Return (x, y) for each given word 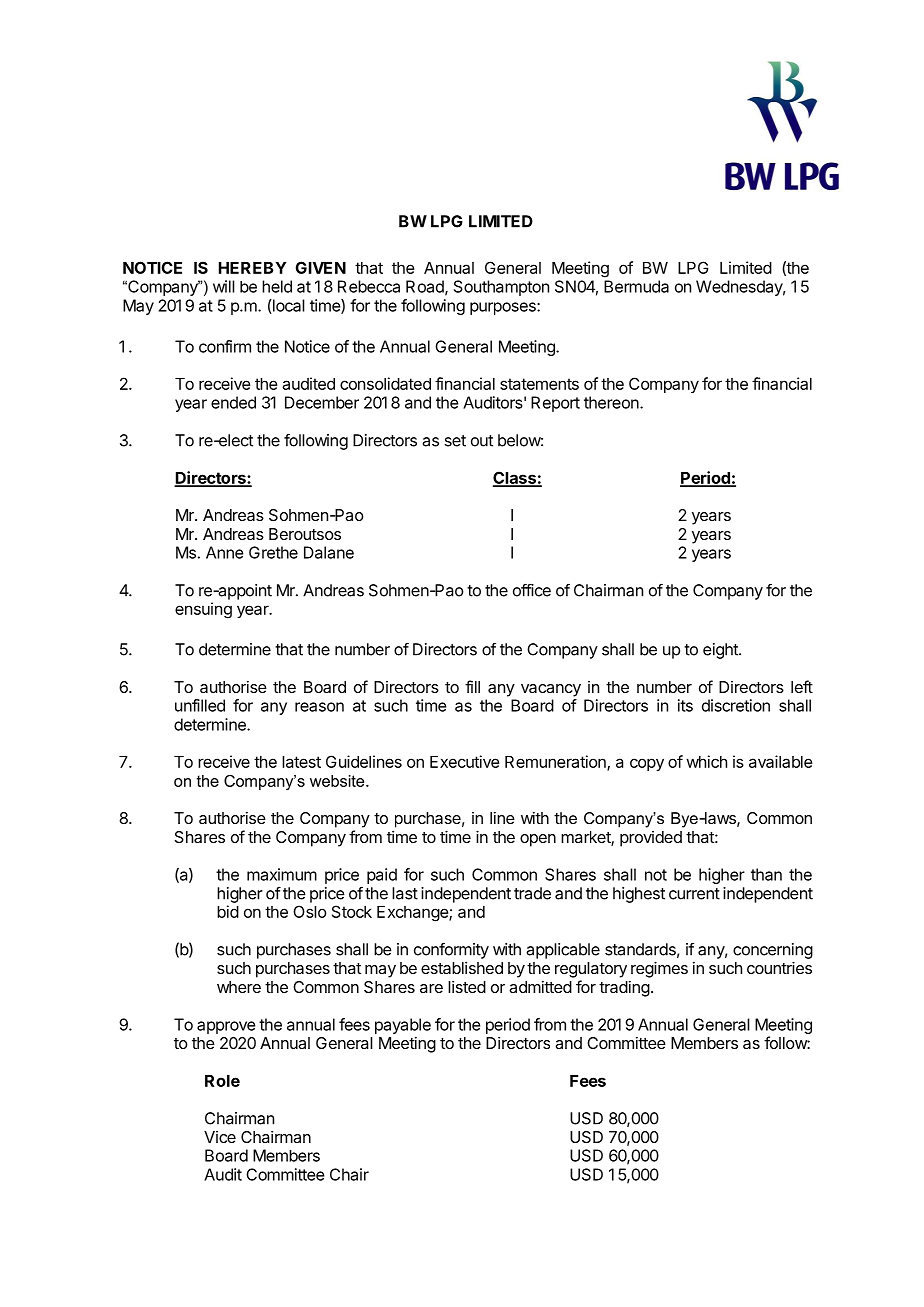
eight (721, 651)
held (277, 286)
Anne (224, 552)
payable (403, 1026)
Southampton (501, 288)
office (532, 590)
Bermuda (636, 286)
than (766, 874)
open (538, 840)
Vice (220, 1137)
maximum (282, 874)
